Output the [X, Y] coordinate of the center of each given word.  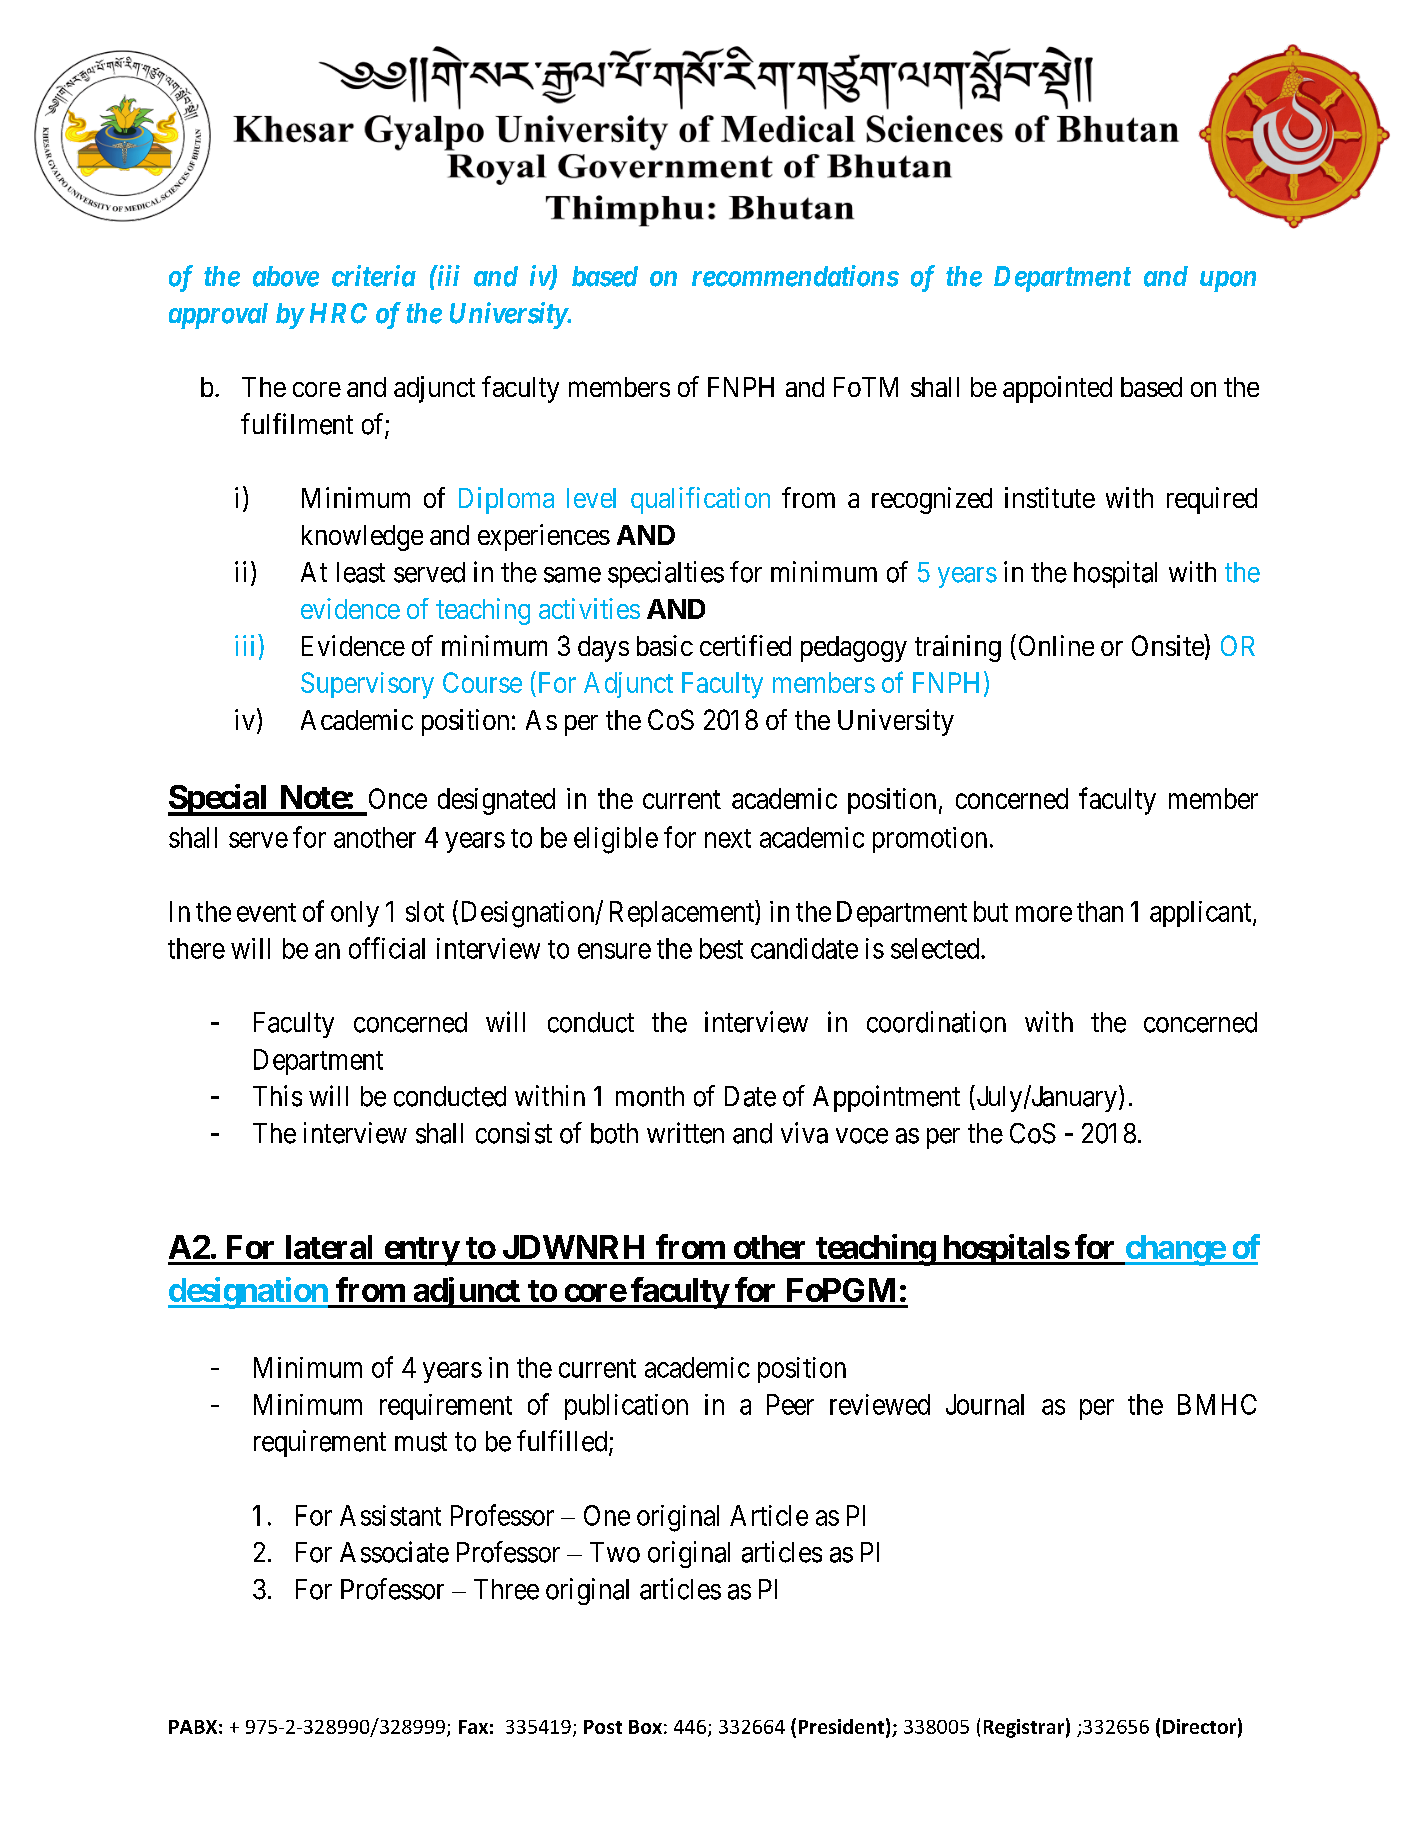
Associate [394, 1552]
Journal [985, 1404]
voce [862, 1136]
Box [645, 1727]
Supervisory [367, 685]
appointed [1057, 389]
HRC [338, 313]
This [277, 1096]
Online [1056, 645]
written [685, 1133]
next [728, 838]
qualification [700, 500]
